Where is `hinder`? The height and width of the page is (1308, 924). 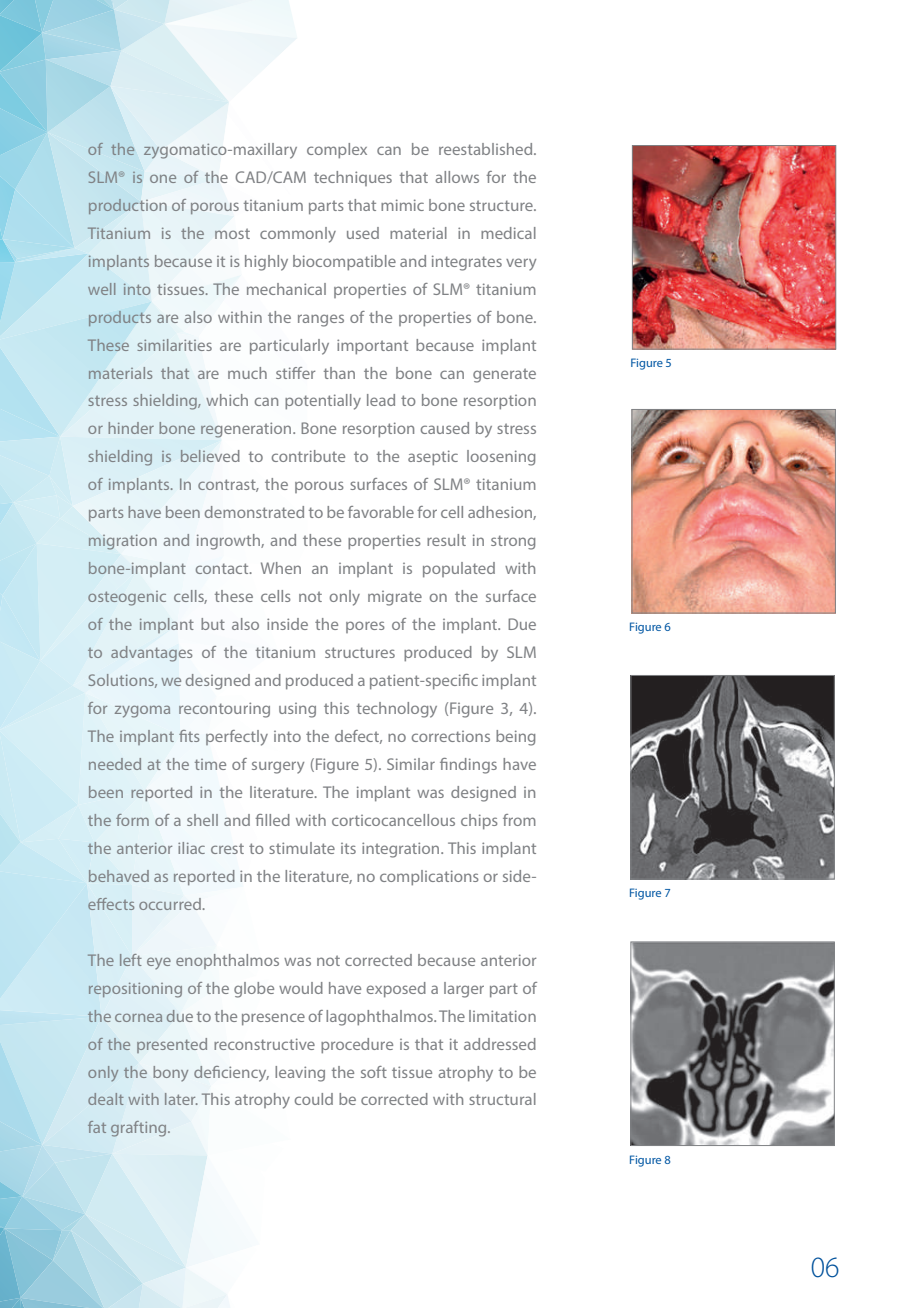 hinder is located at coordinates (131, 428).
